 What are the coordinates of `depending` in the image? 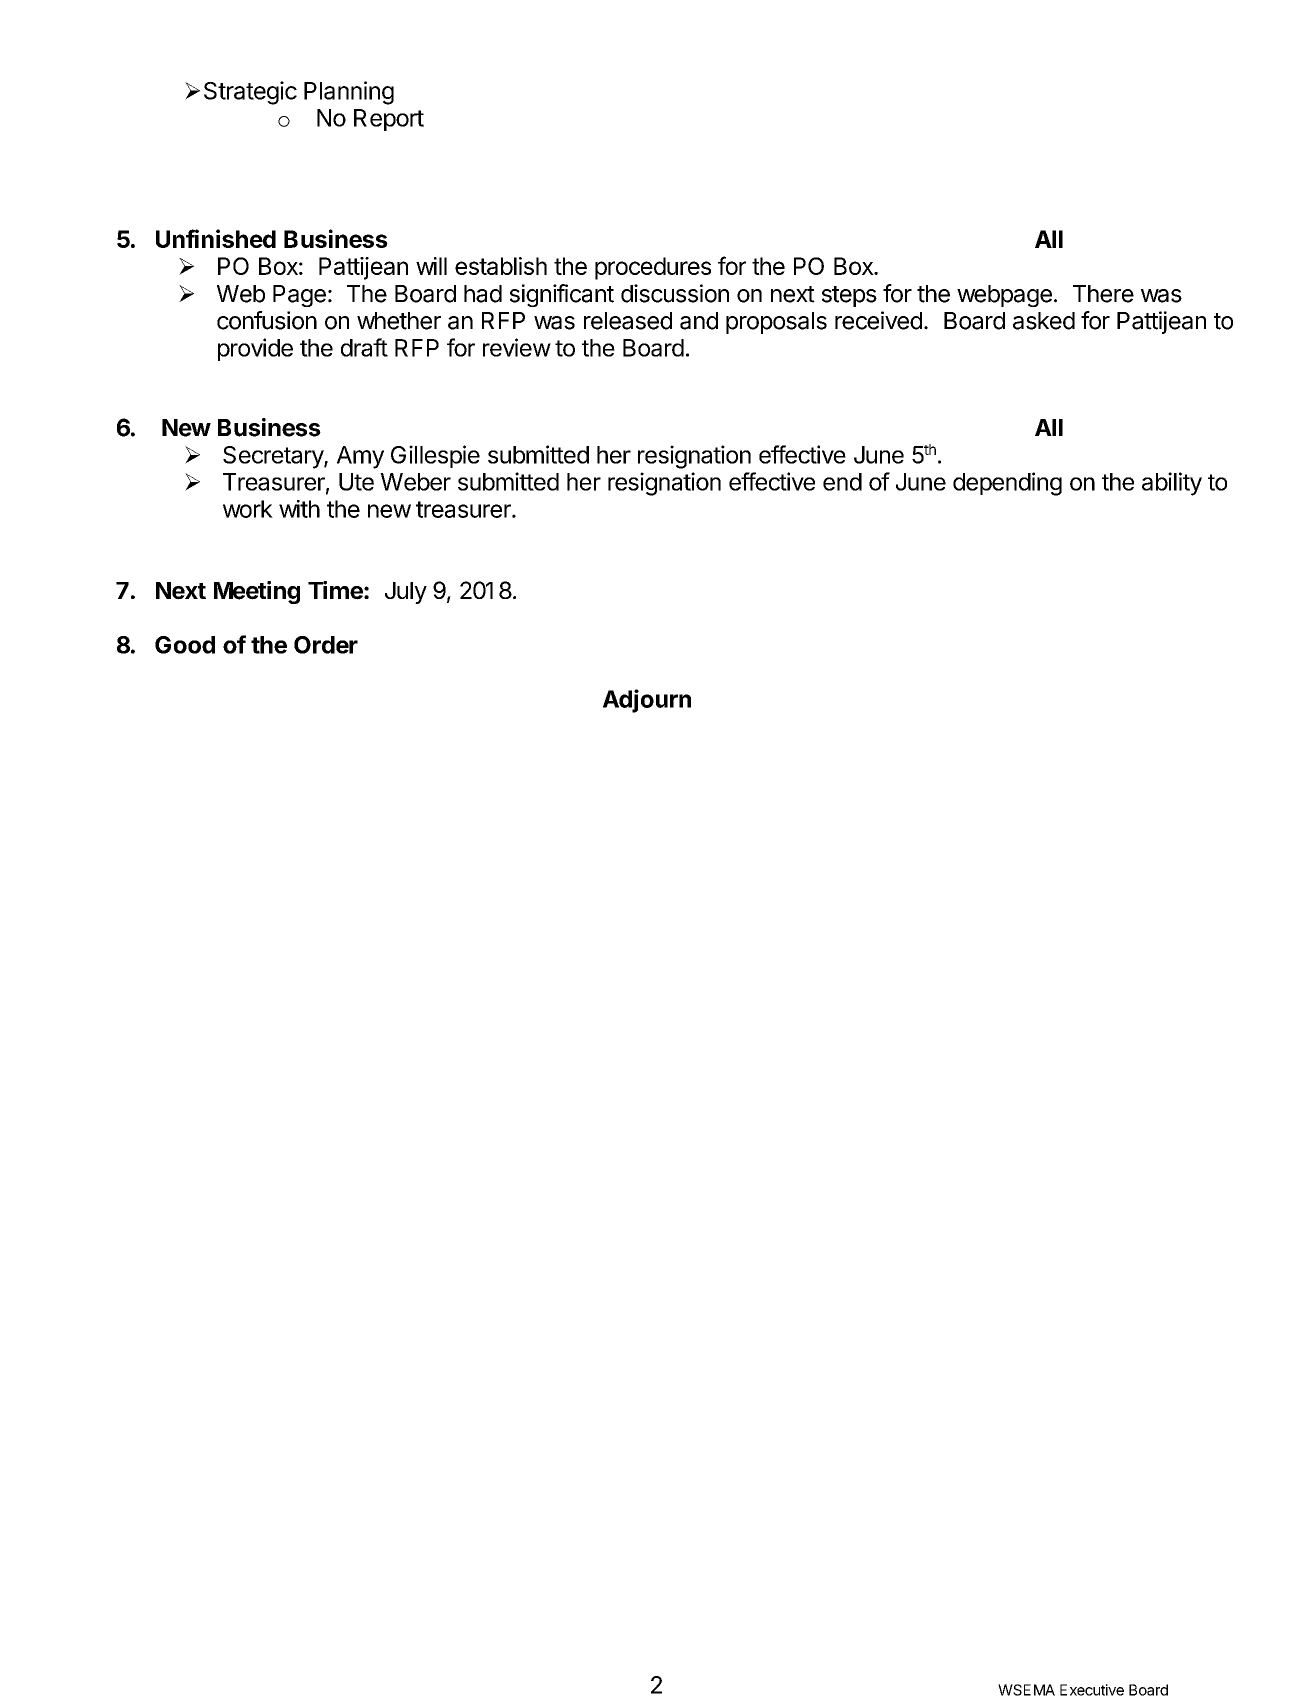 It's located at (1007, 484).
